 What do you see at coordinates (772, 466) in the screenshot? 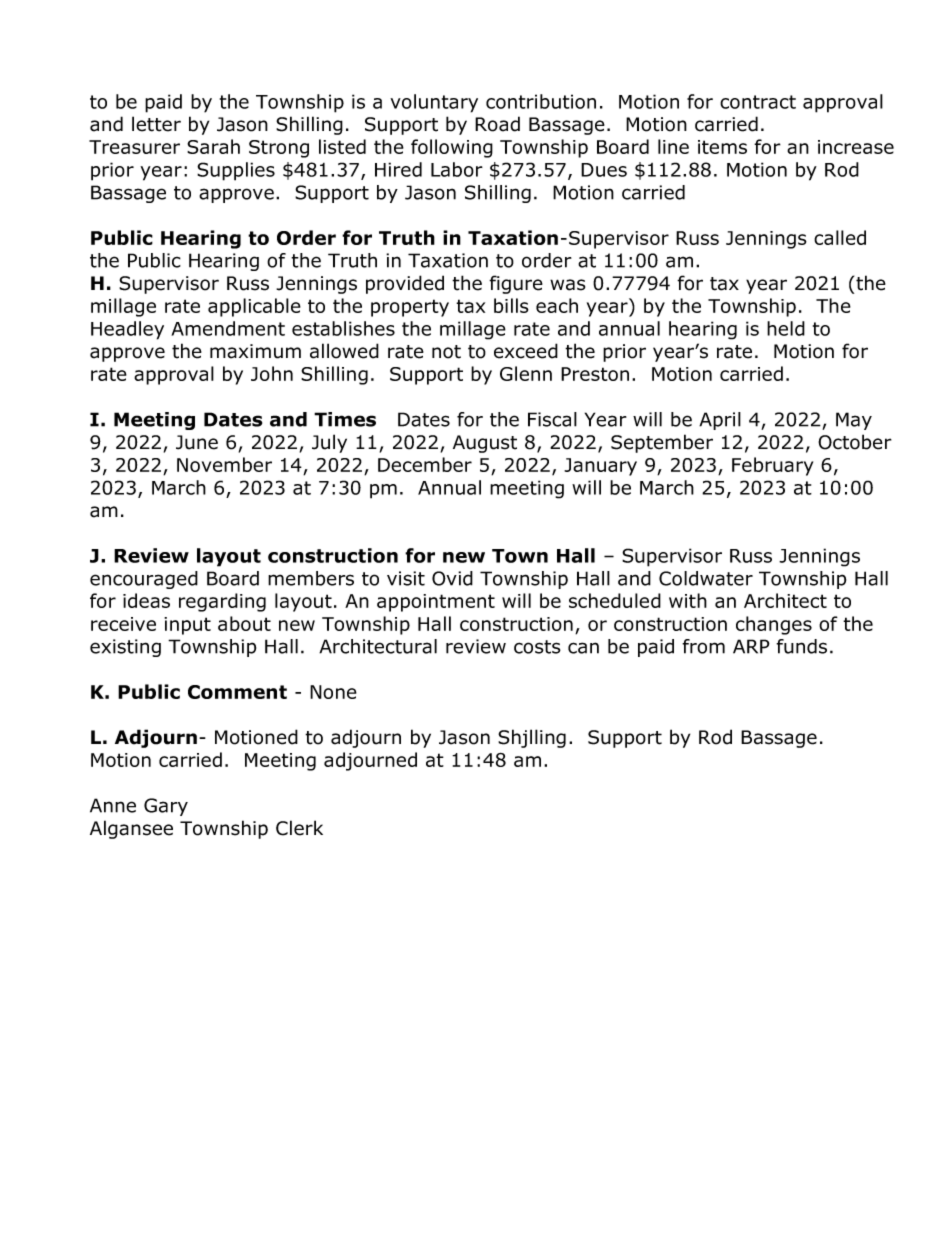
I see `February` at bounding box center [772, 466].
